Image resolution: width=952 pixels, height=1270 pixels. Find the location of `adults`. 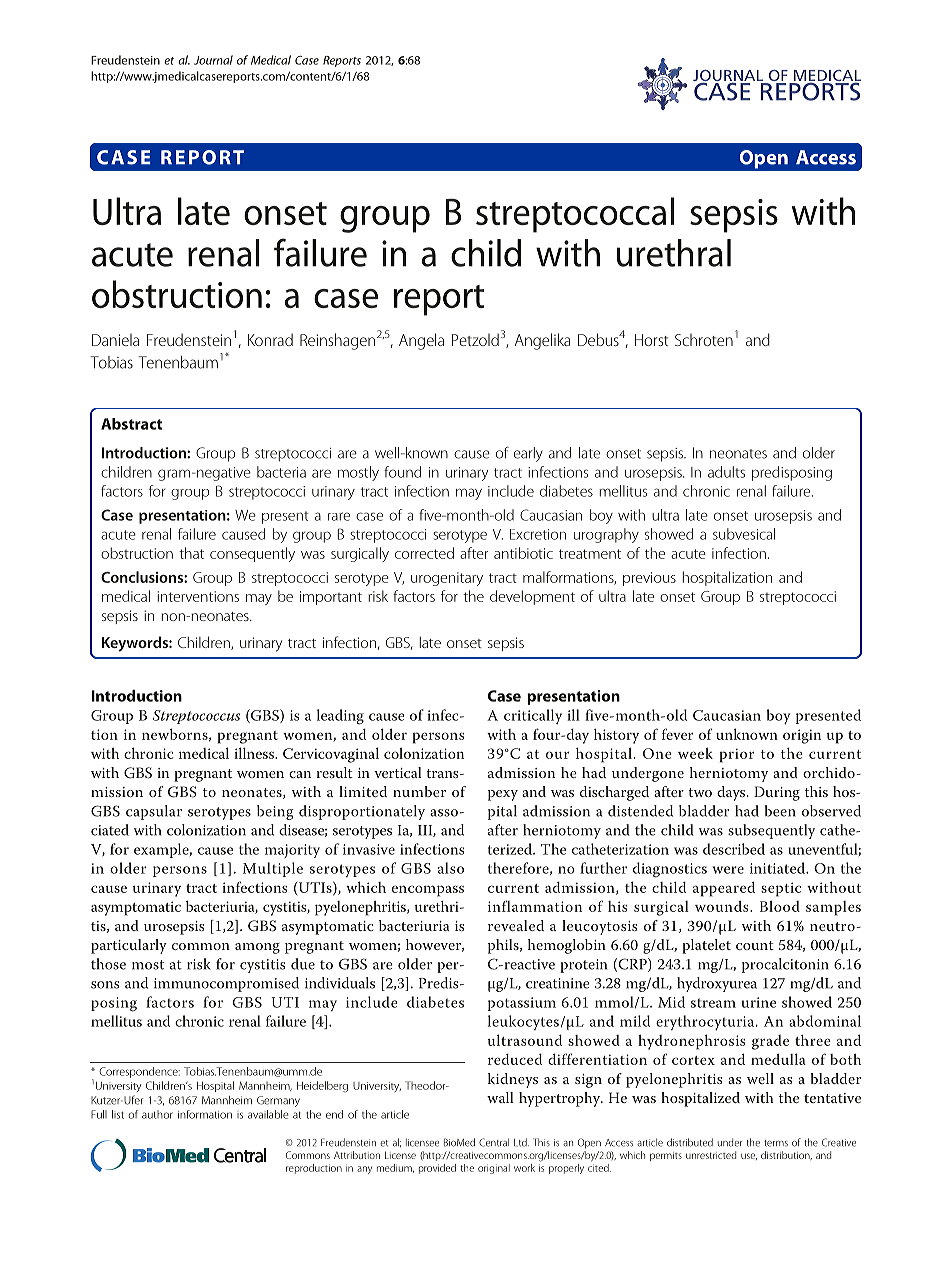

adults is located at coordinates (726, 472).
